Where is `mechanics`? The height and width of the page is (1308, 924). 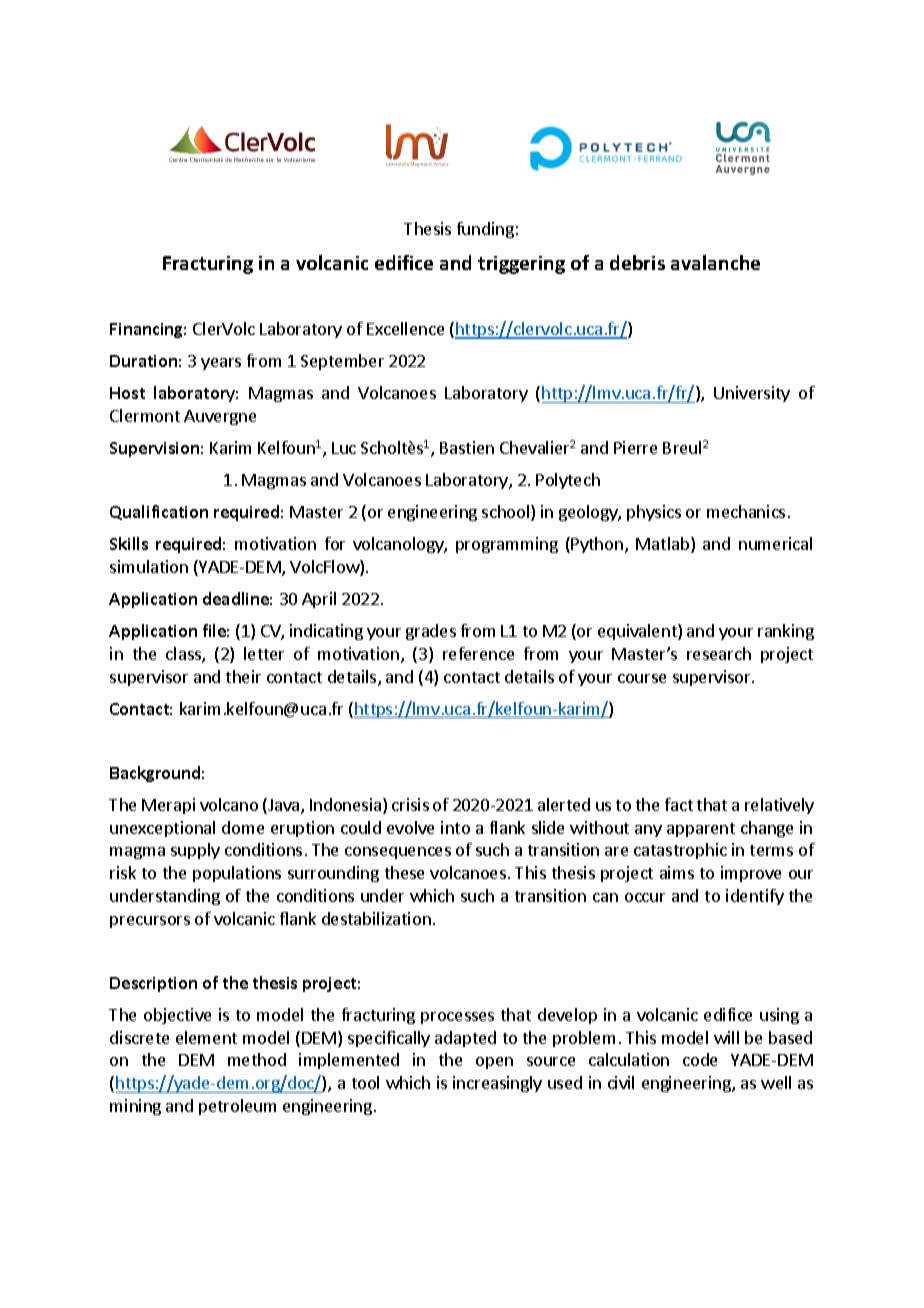 mechanics is located at coordinates (746, 511).
